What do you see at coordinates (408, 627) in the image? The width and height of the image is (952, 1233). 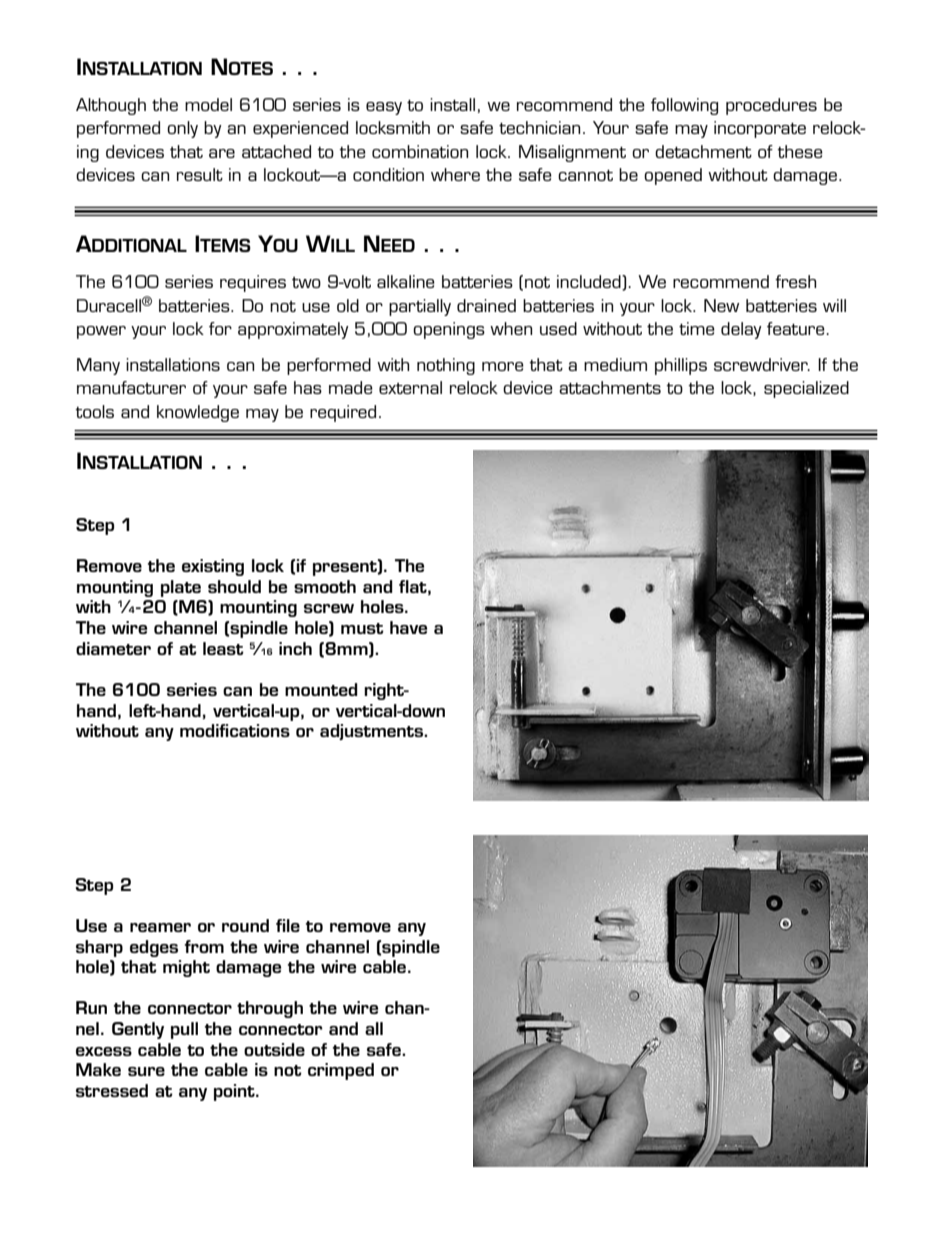 I see `have` at bounding box center [408, 627].
